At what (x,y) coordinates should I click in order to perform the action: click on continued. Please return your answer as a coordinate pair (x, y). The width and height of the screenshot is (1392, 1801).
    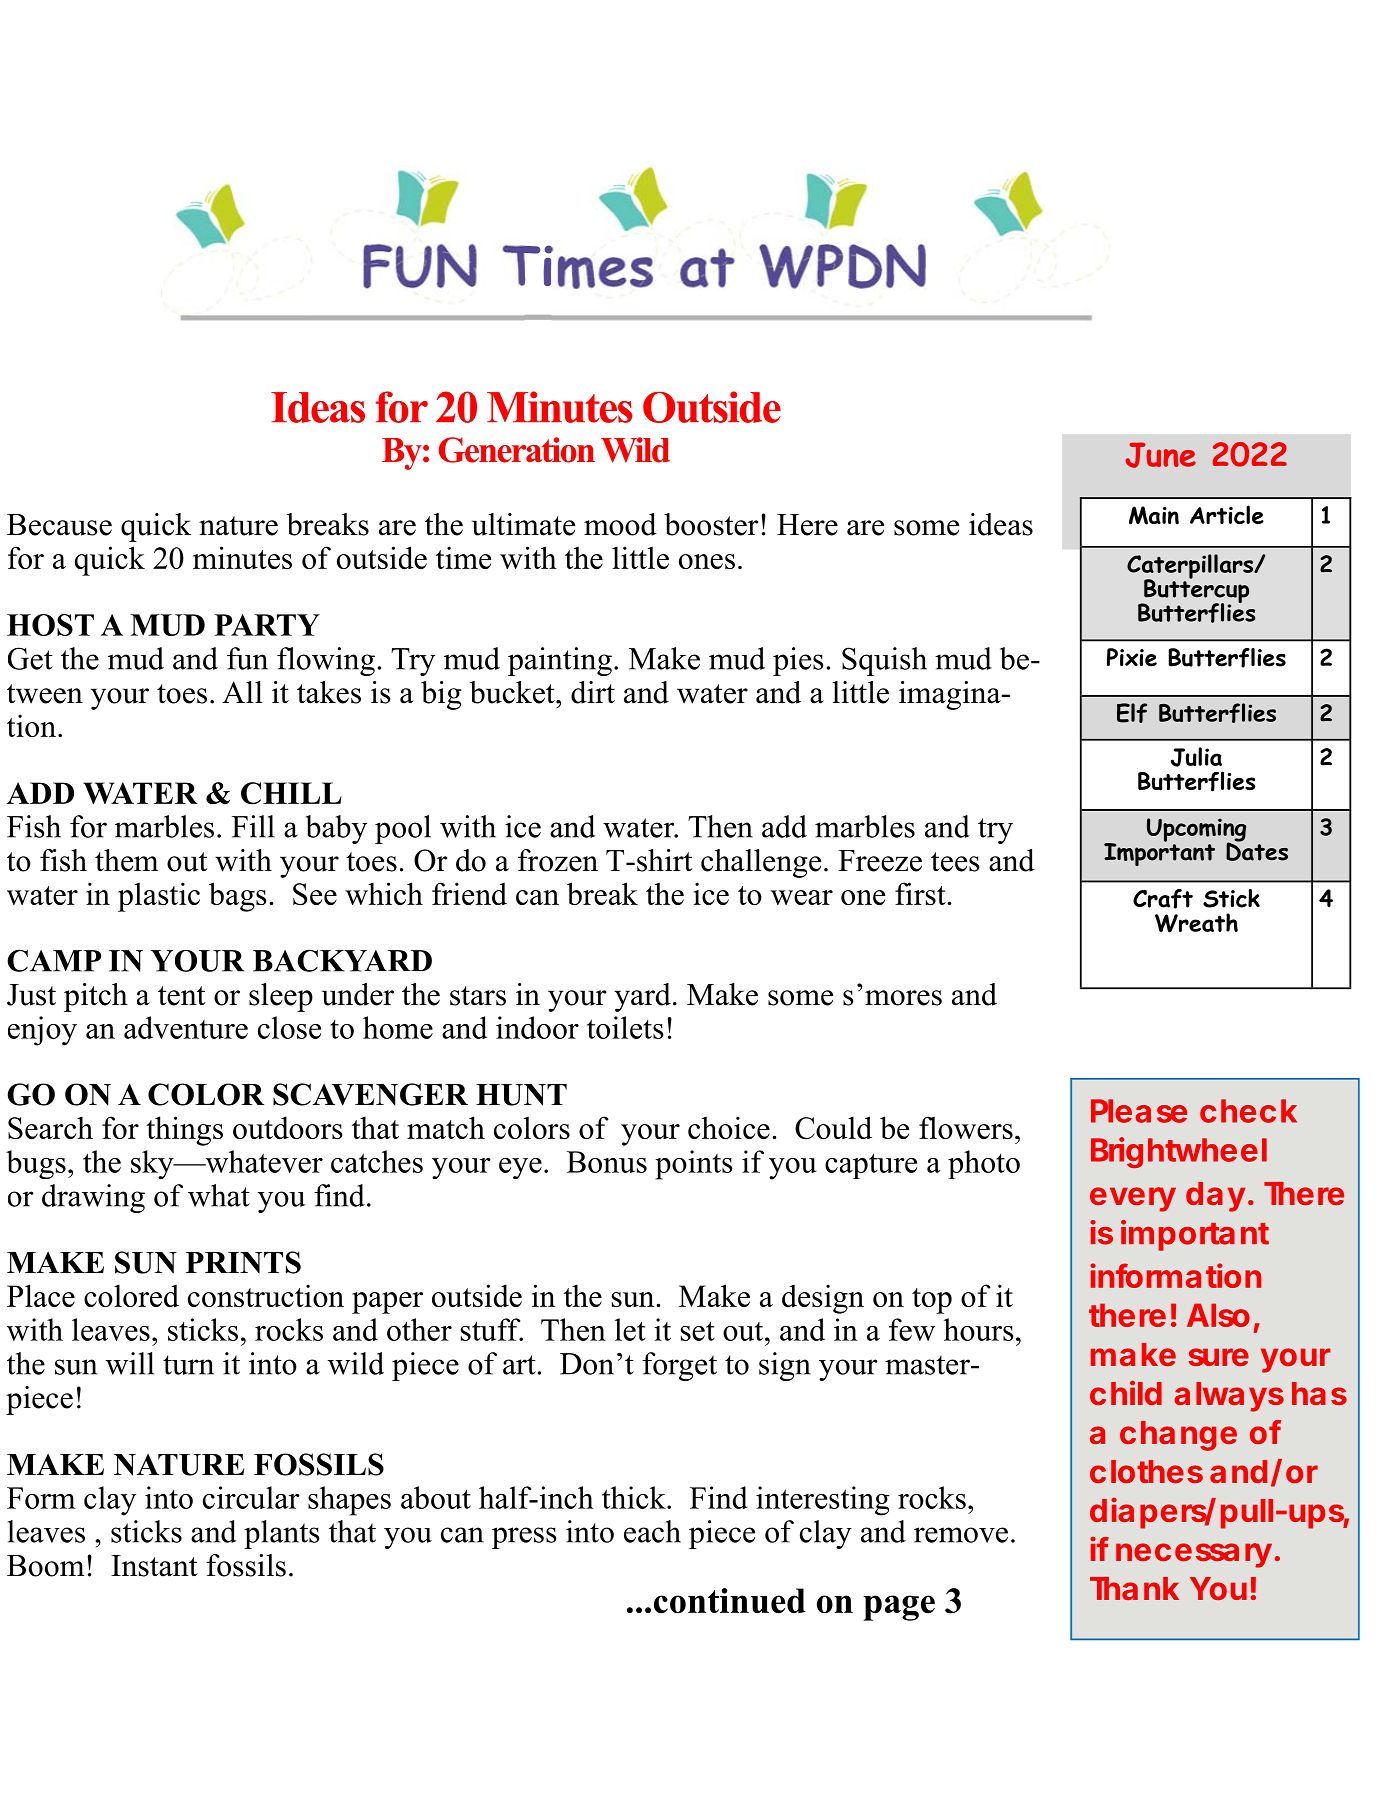
    Looking at the image, I should click on (730, 1601).
